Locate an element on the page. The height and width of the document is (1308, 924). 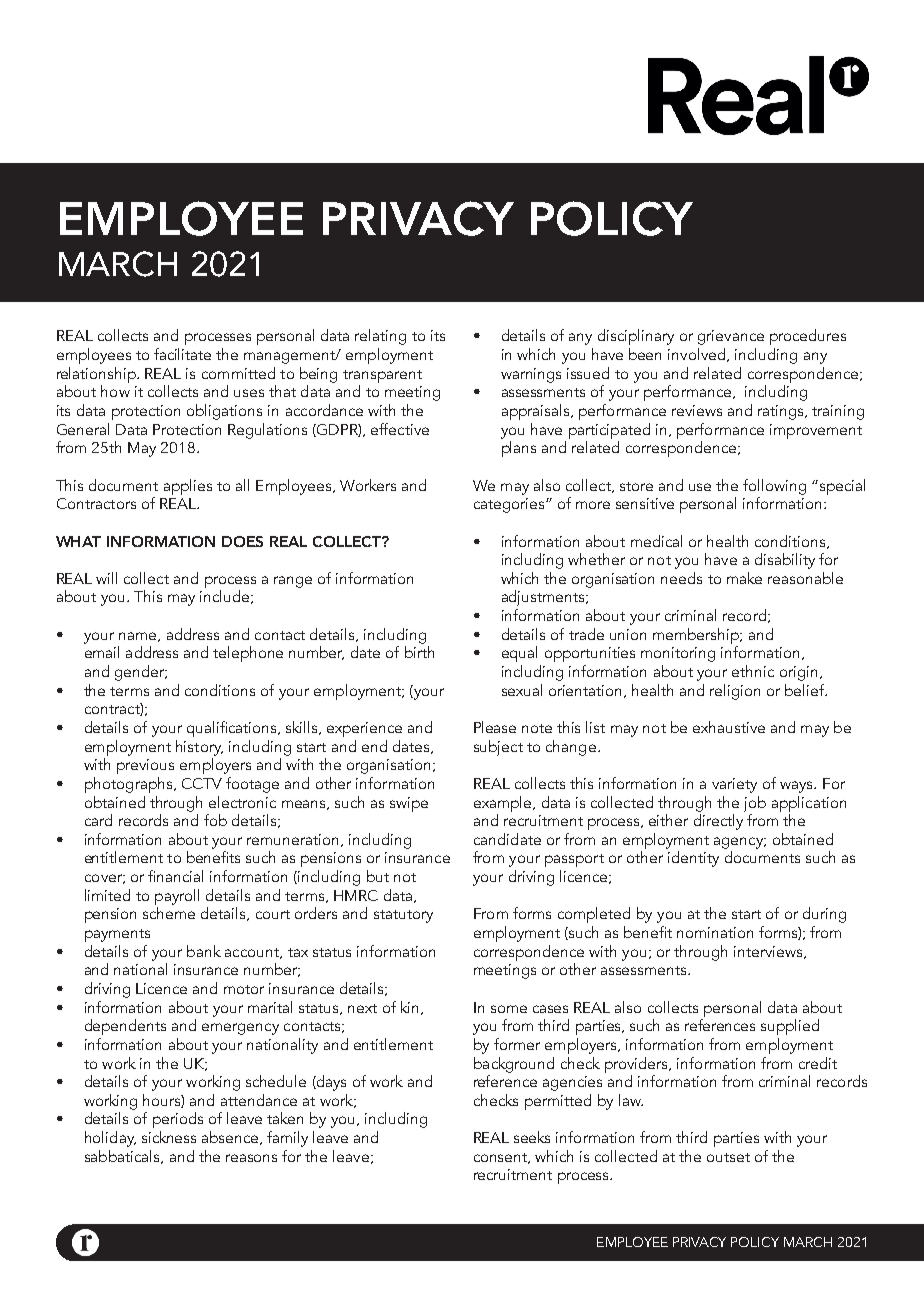
sickness is located at coordinates (169, 1137).
